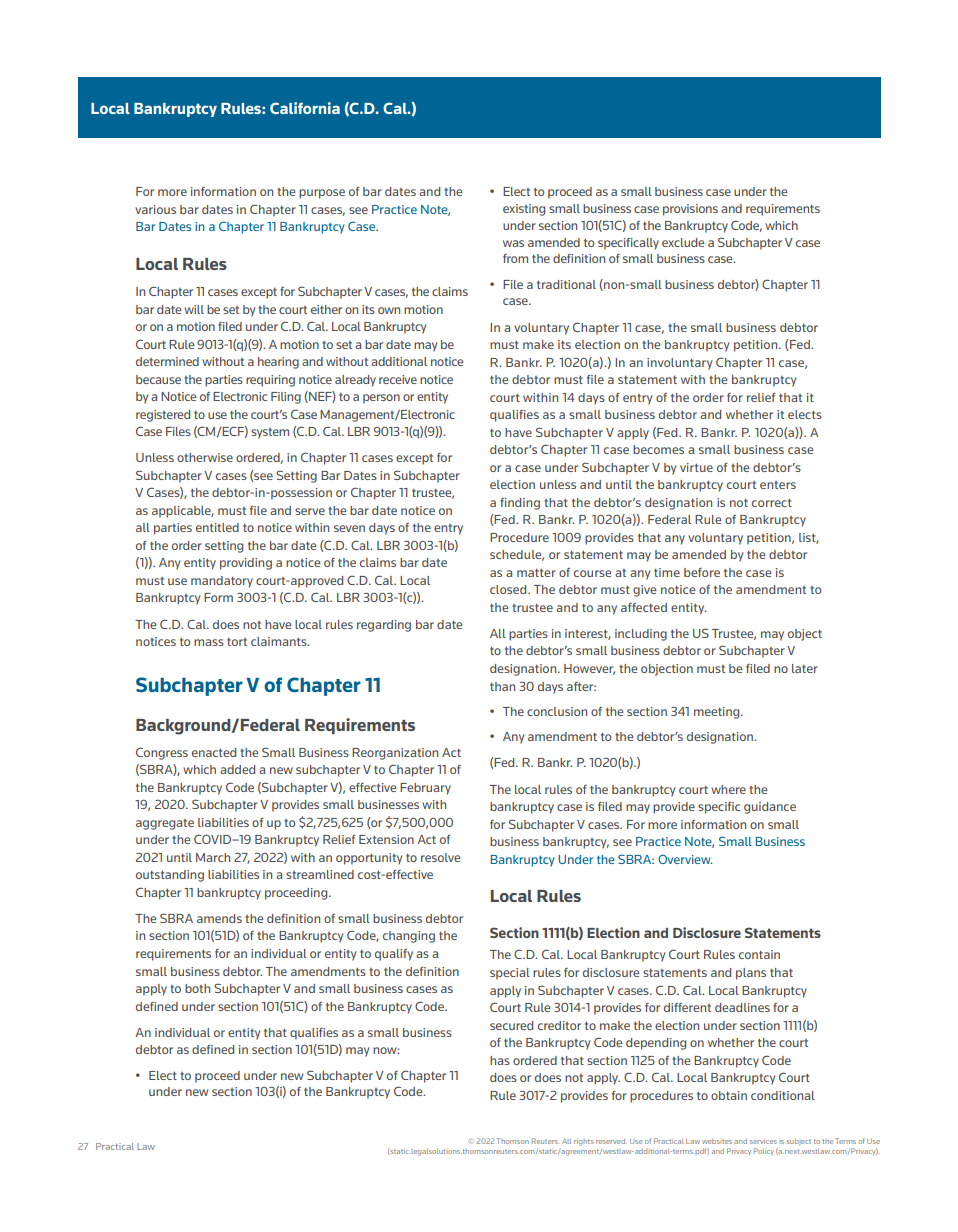  Describe the element at coordinates (197, 988) in the screenshot. I see `both` at that location.
